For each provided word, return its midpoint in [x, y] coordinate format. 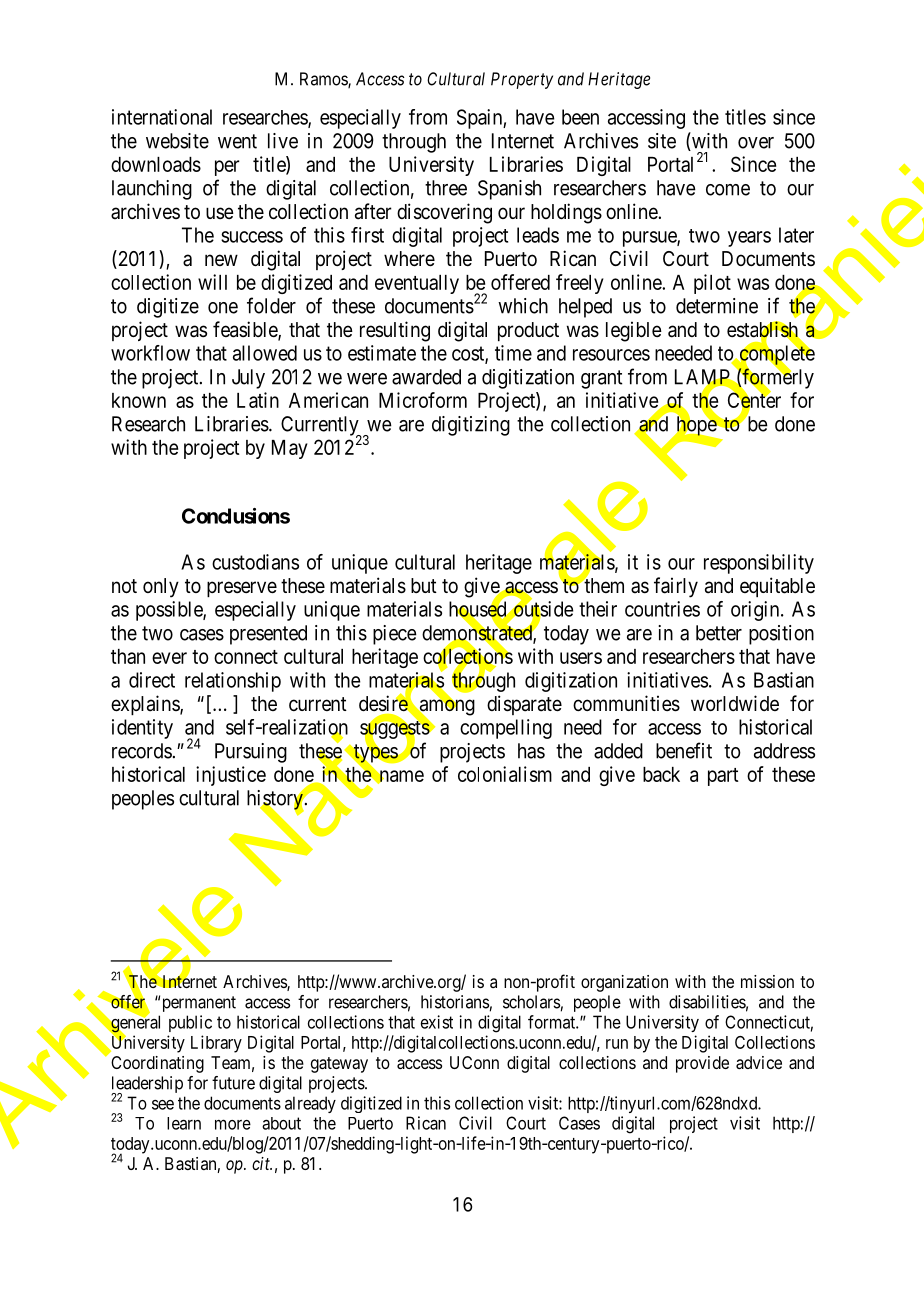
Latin [258, 400]
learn [184, 1123]
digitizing [471, 426]
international [162, 117]
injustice [231, 776]
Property [522, 80]
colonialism [505, 774]
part [723, 777]
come [728, 190]
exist [437, 1022]
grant [602, 379]
